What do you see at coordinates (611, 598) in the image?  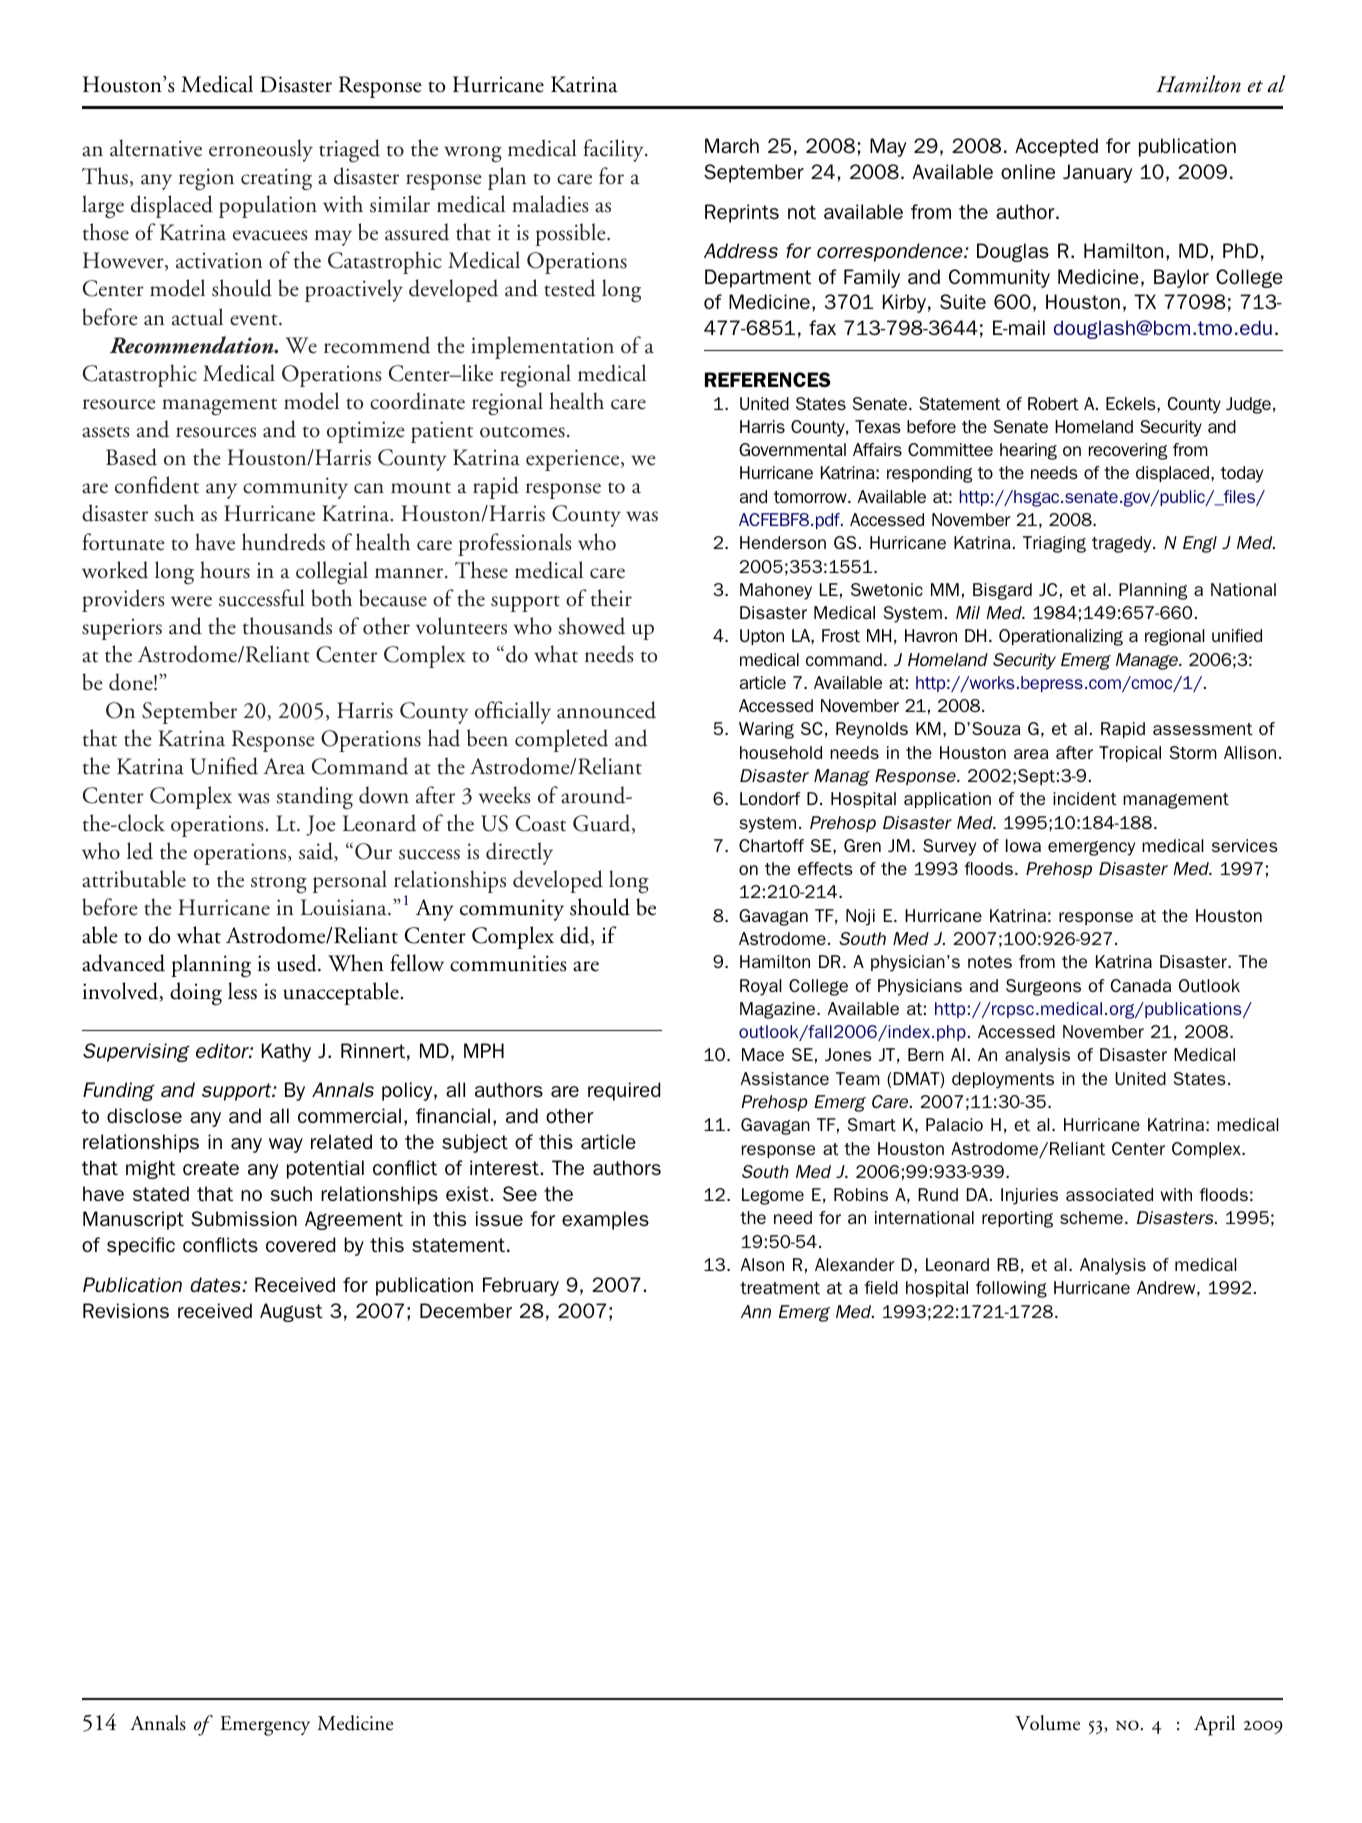 I see `their` at bounding box center [611, 598].
